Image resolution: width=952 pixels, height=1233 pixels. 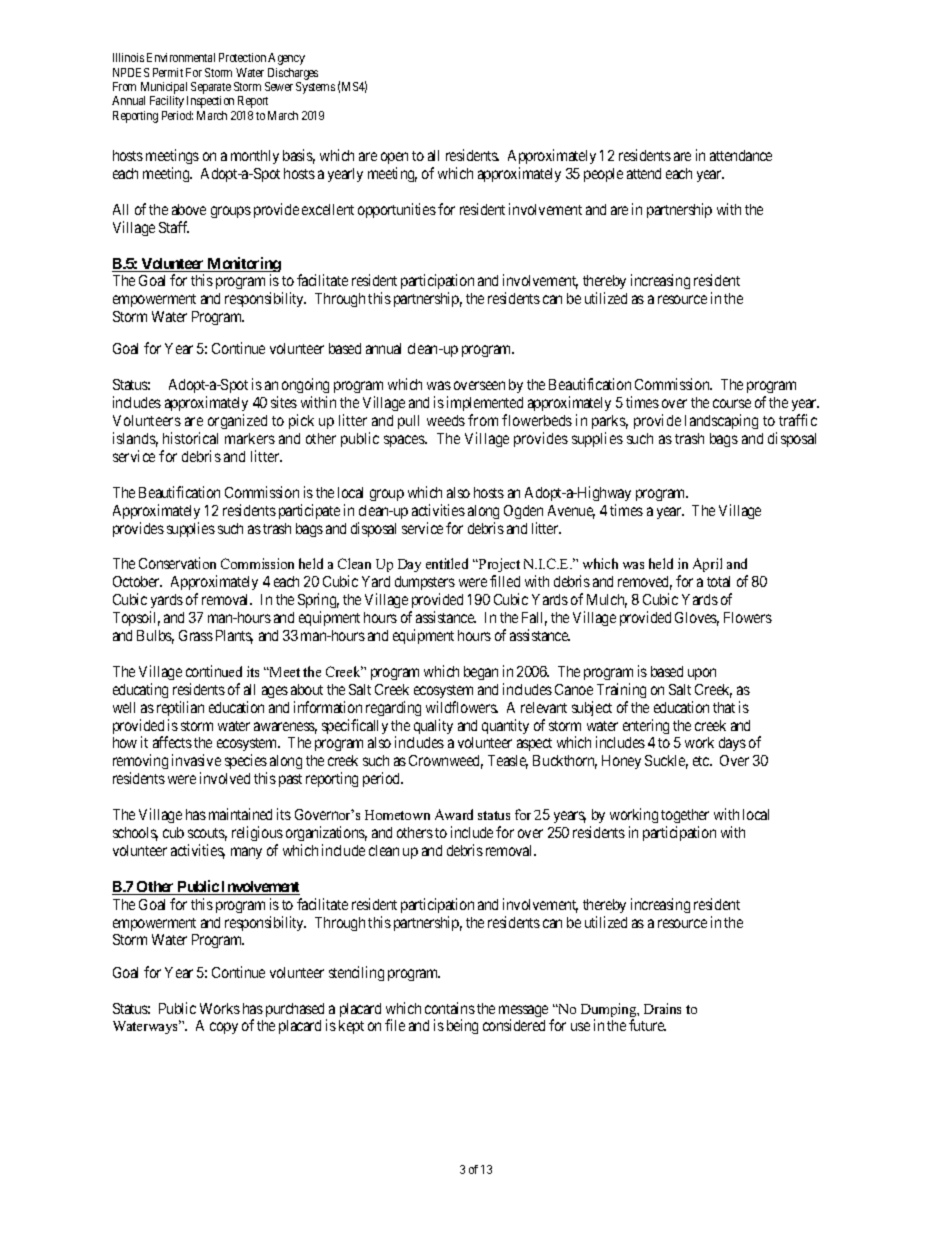 What do you see at coordinates (177, 563) in the document?
I see `Conservation` at bounding box center [177, 563].
